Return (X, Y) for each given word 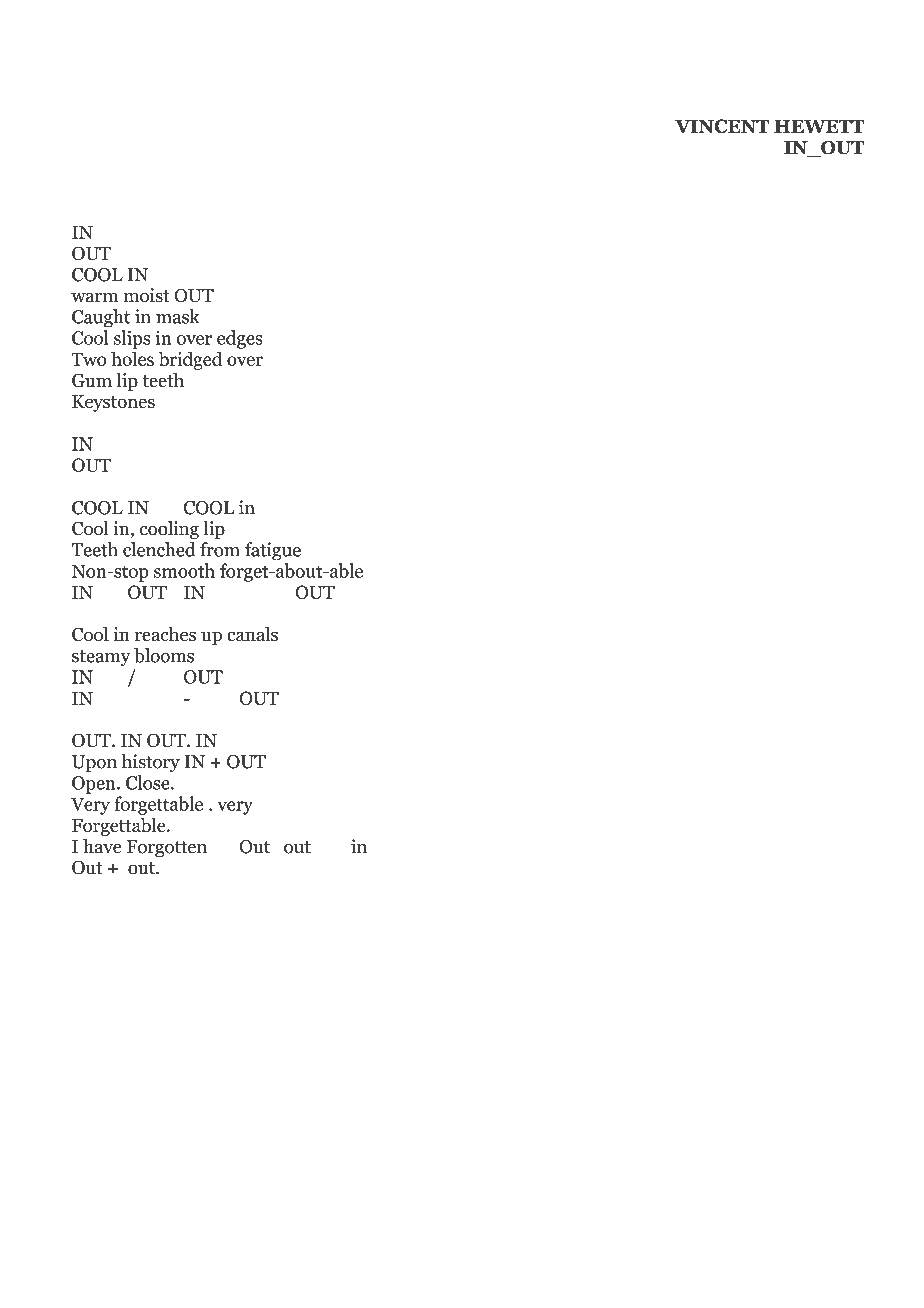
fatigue (273, 551)
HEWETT (819, 126)
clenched (159, 549)
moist (147, 295)
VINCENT (722, 126)
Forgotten (167, 849)
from (220, 549)
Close (149, 782)
